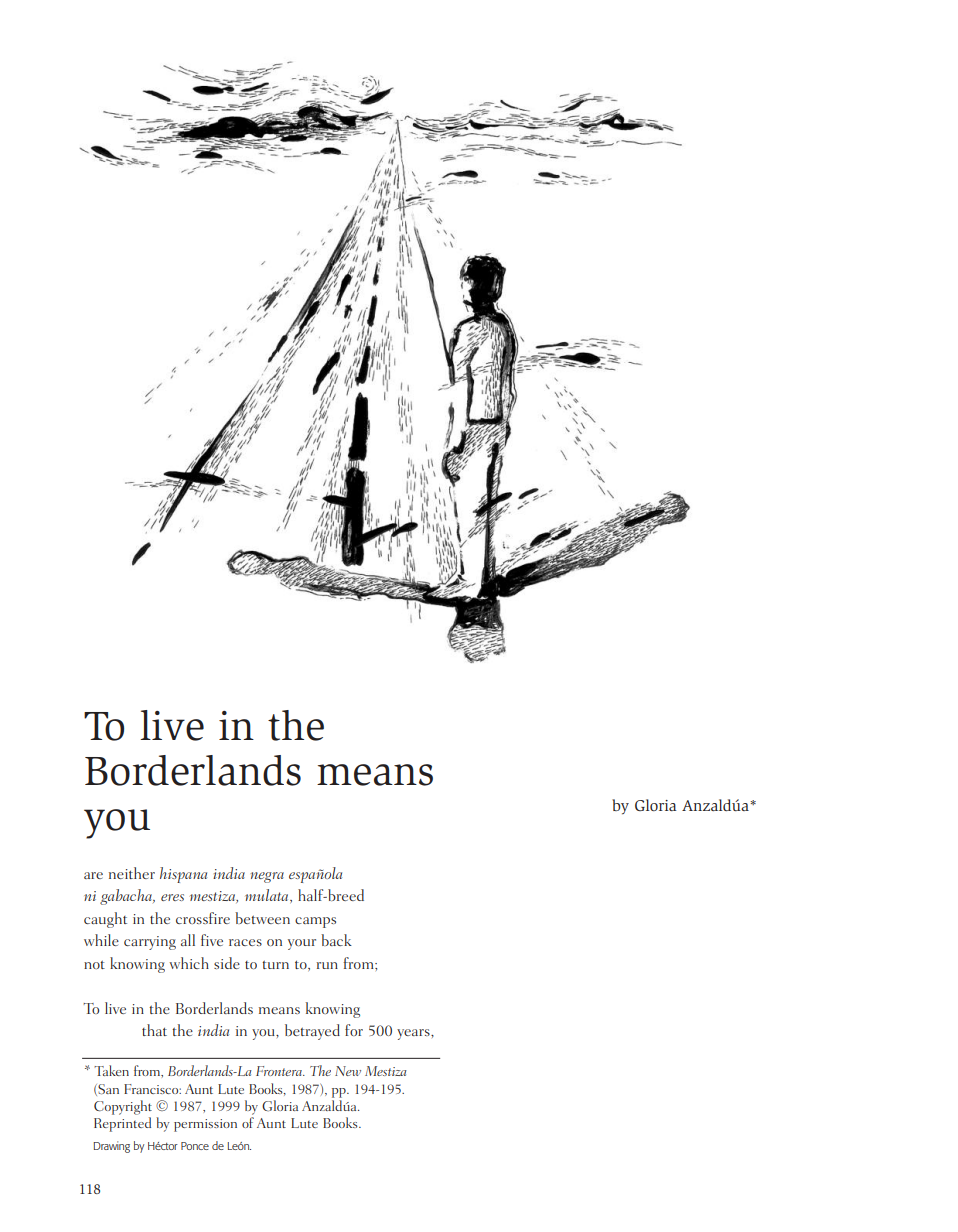  Describe the element at coordinates (315, 922) in the document. I see `camps` at that location.
